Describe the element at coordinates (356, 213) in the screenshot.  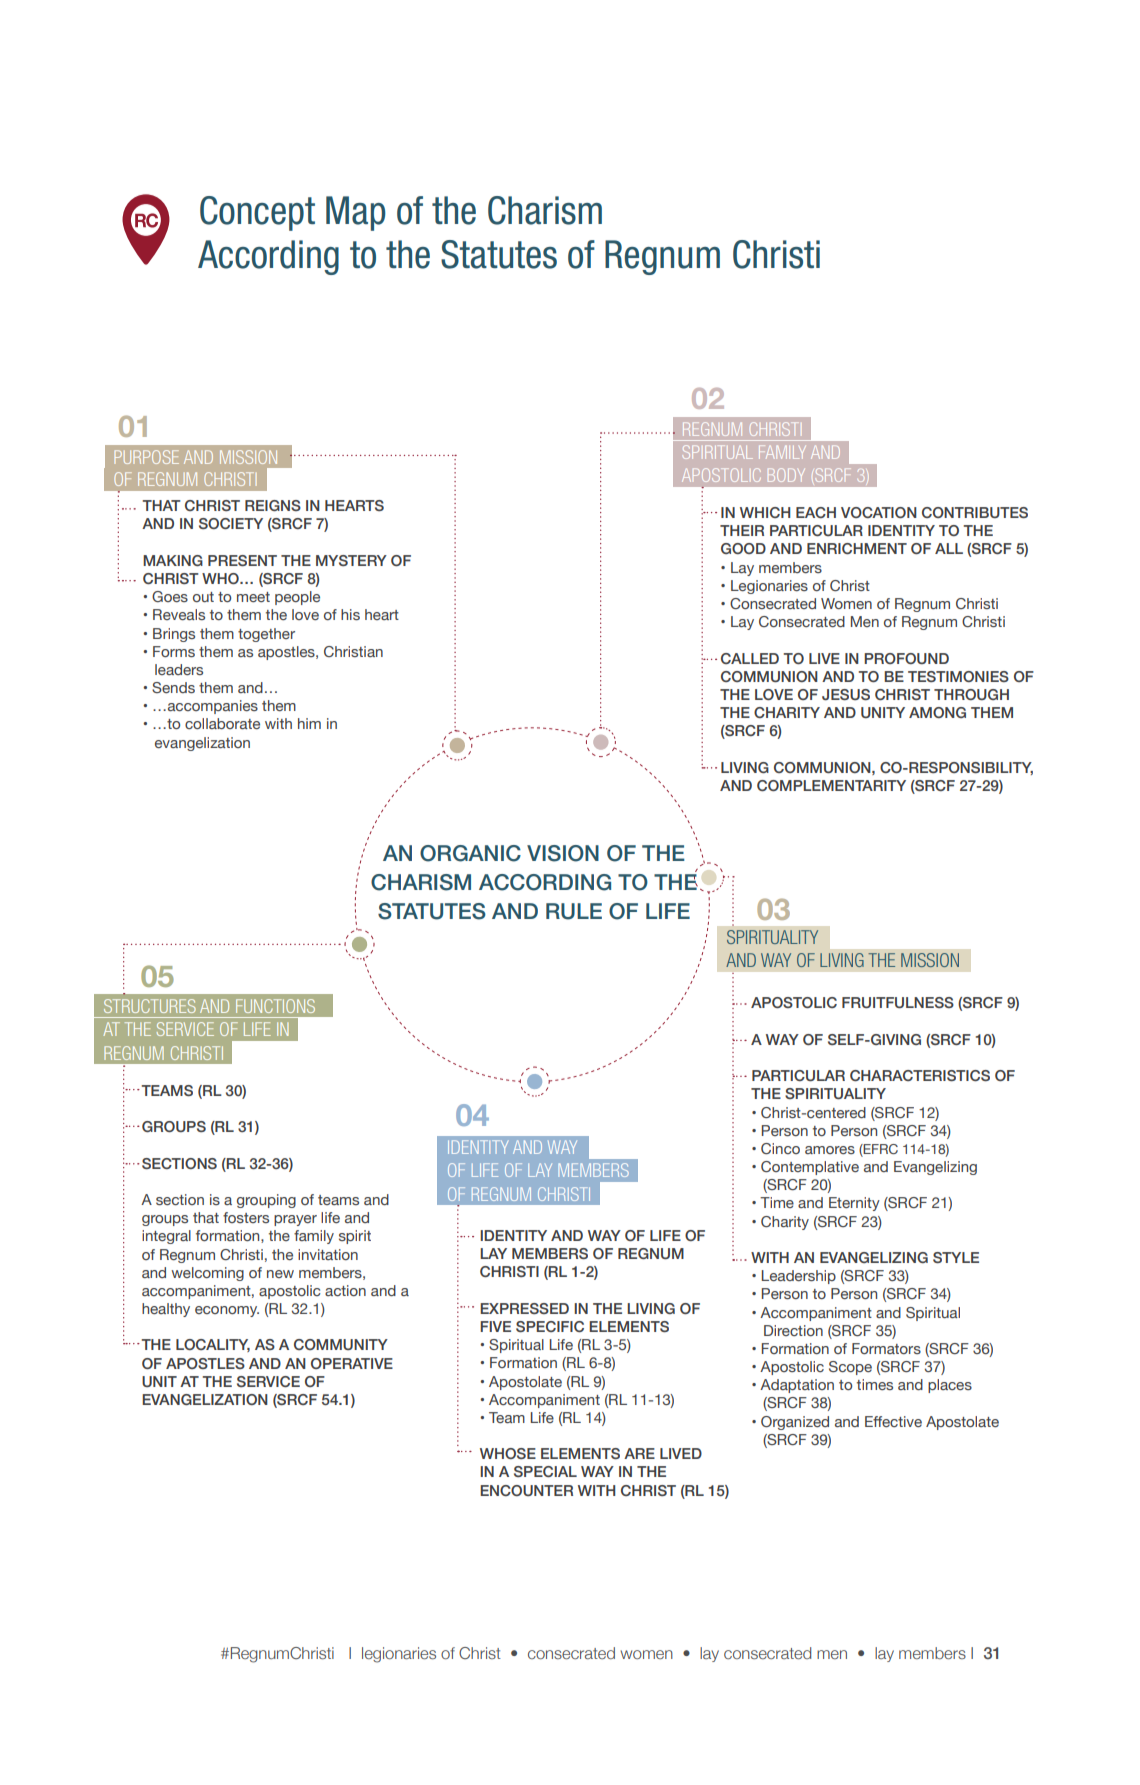
I see `Map` at that location.
